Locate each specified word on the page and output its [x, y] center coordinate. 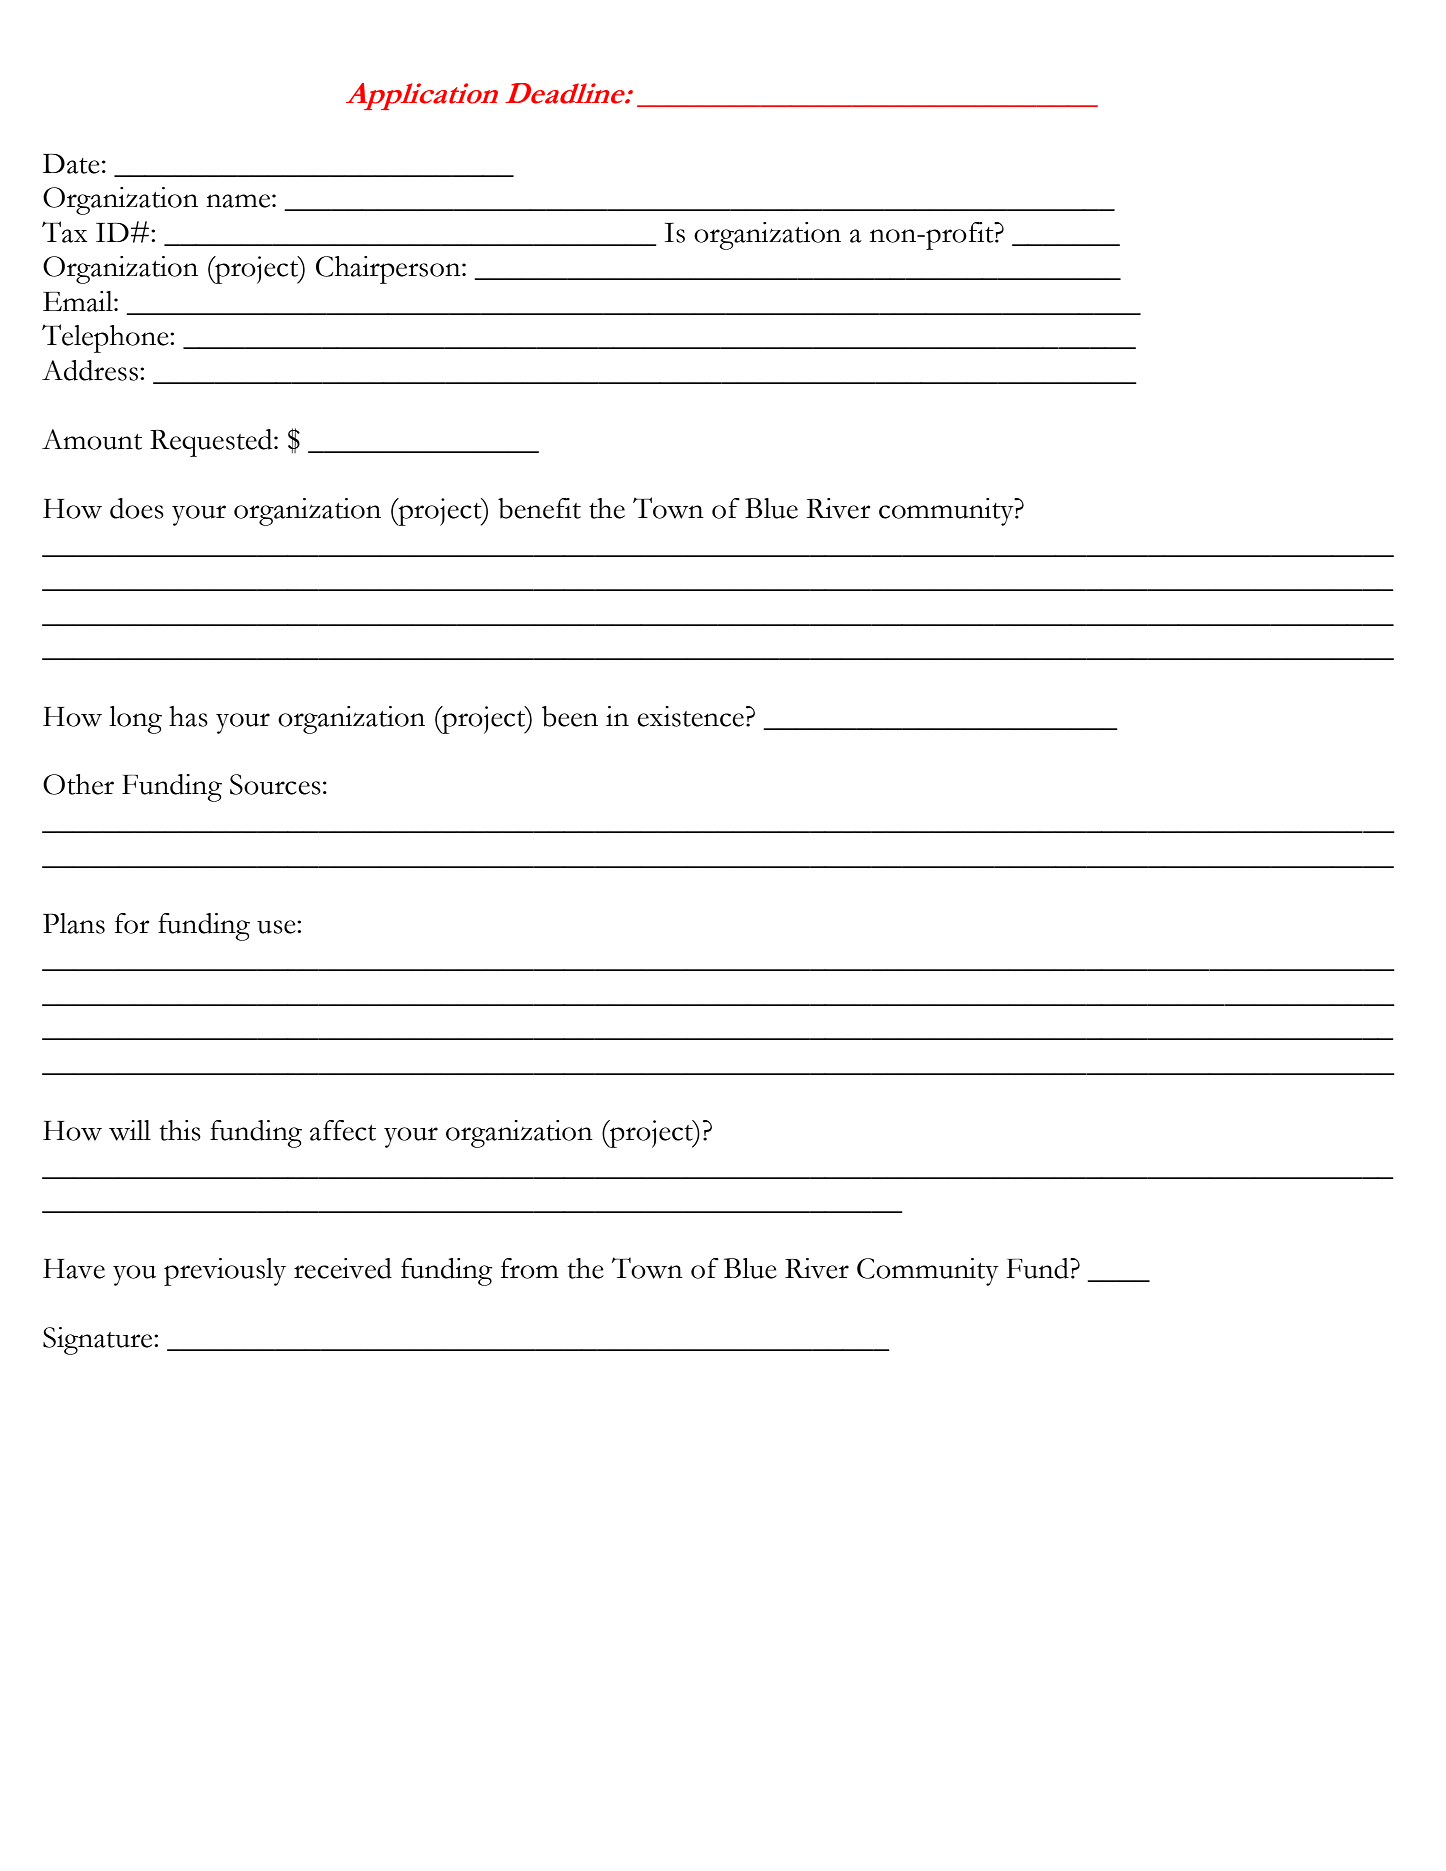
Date [71, 164]
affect [343, 1130]
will [130, 1130]
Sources [275, 784]
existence [690, 716]
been [570, 716]
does [137, 508]
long [135, 720]
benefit [539, 508]
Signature [99, 1341]
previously [225, 1272]
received [343, 1268]
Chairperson [389, 270]
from [530, 1268]
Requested [212, 443]
